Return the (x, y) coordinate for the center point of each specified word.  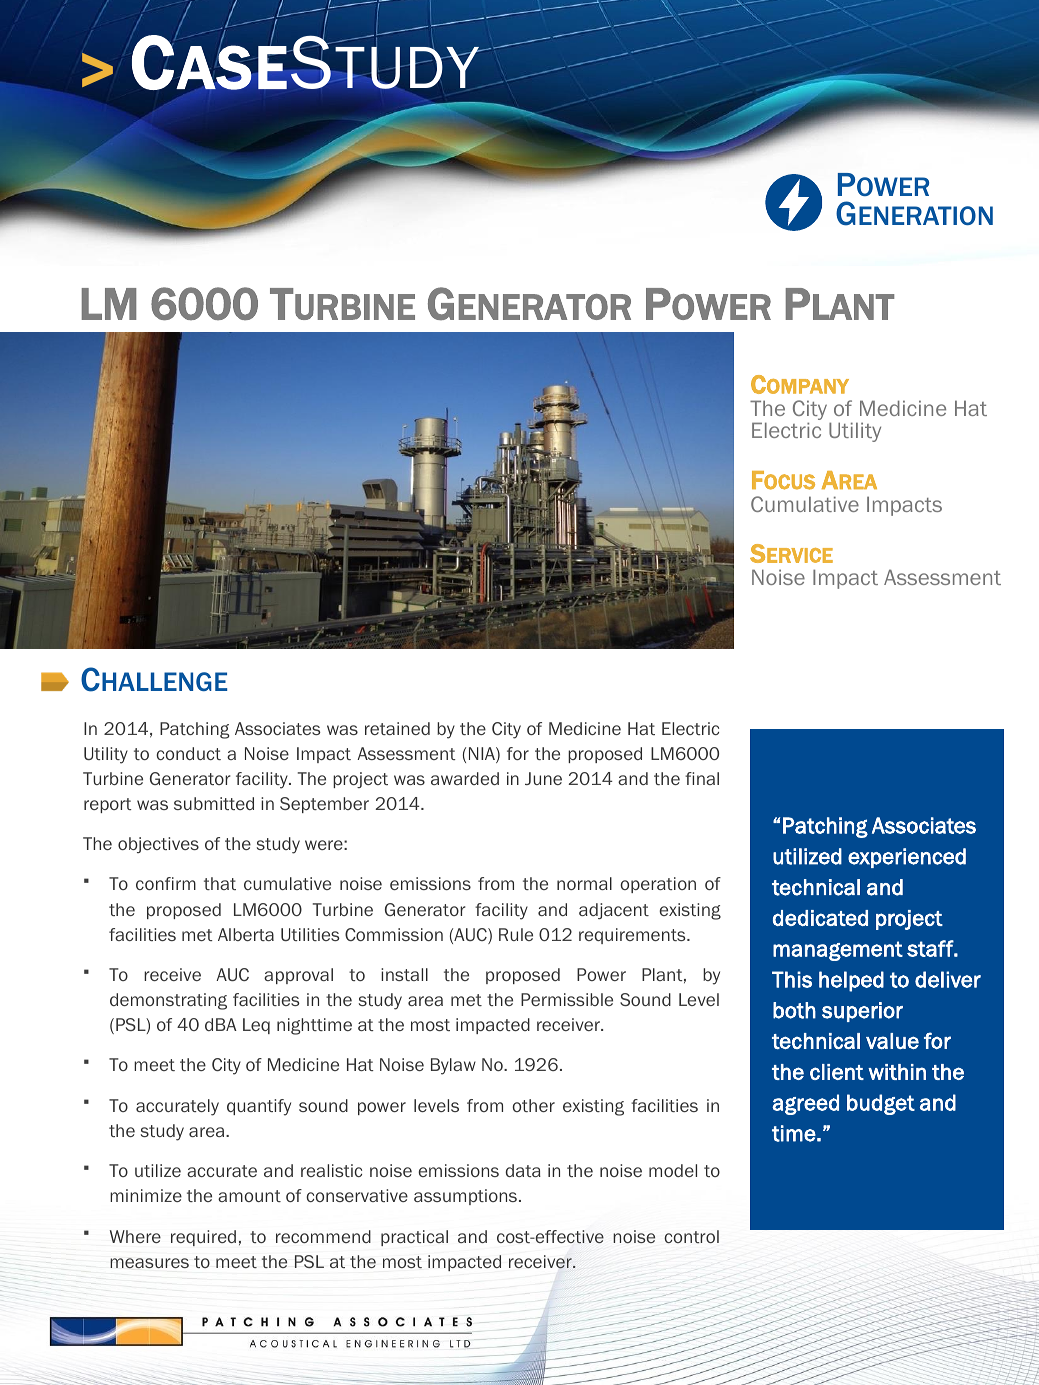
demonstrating (168, 1001)
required (203, 1238)
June (543, 778)
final (702, 778)
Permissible (567, 999)
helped (851, 981)
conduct (188, 753)
